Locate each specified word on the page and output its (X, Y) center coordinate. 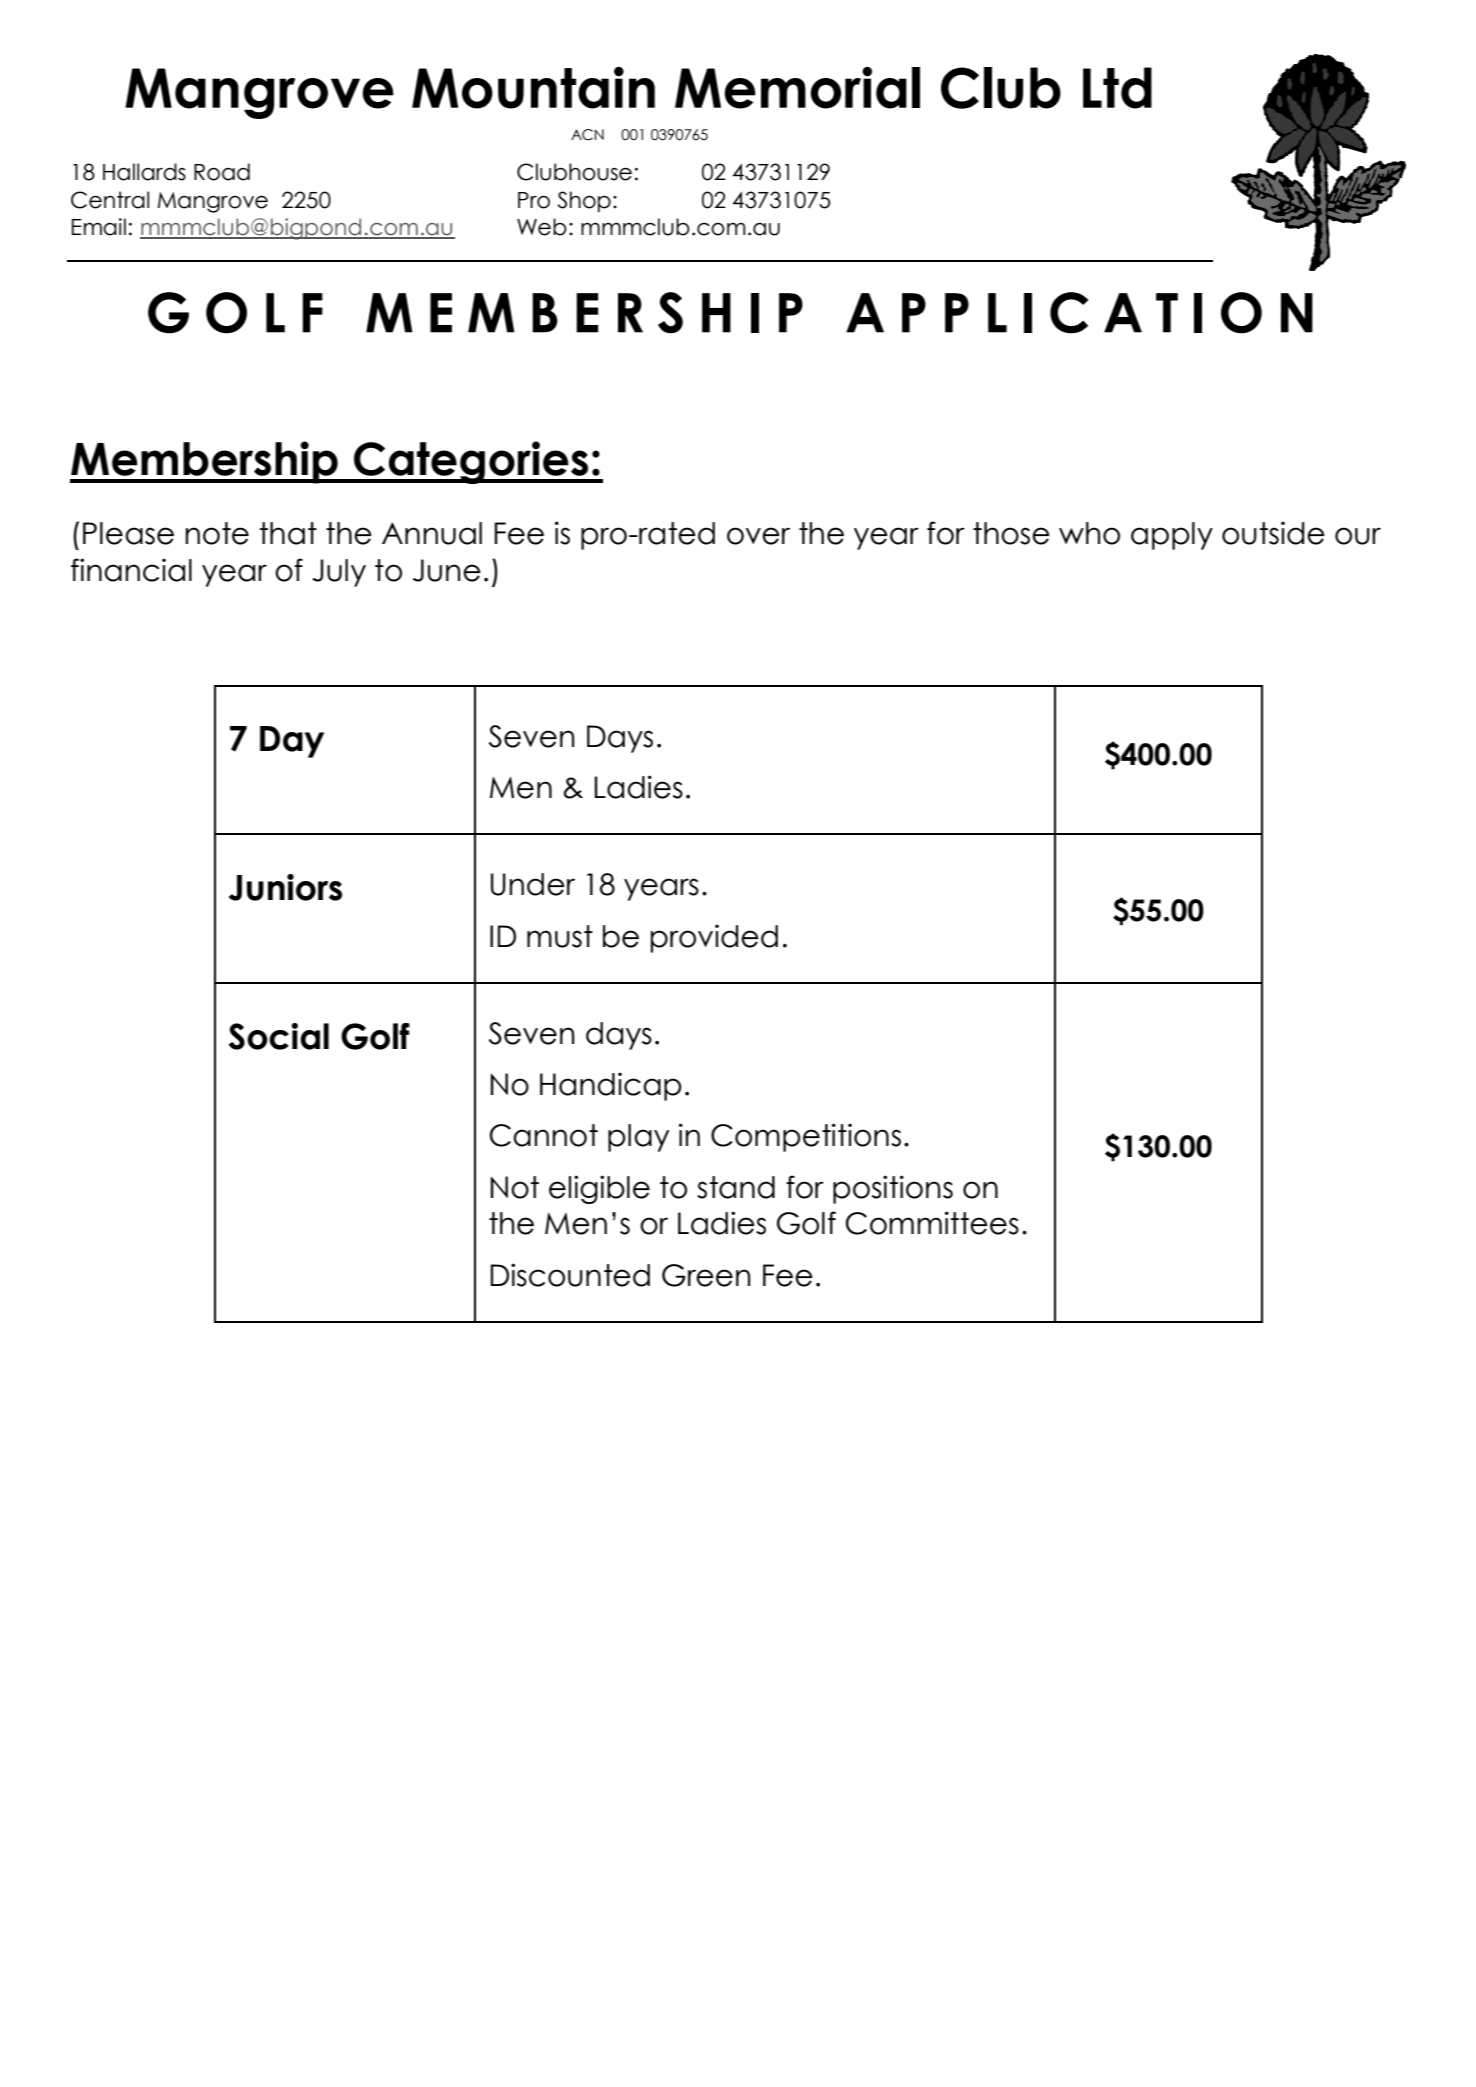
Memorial (797, 88)
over (758, 536)
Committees (932, 1223)
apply (1172, 536)
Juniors (285, 887)
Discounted (570, 1275)
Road (222, 172)
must (560, 936)
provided (714, 938)
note (217, 533)
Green (706, 1275)
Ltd (1117, 88)
